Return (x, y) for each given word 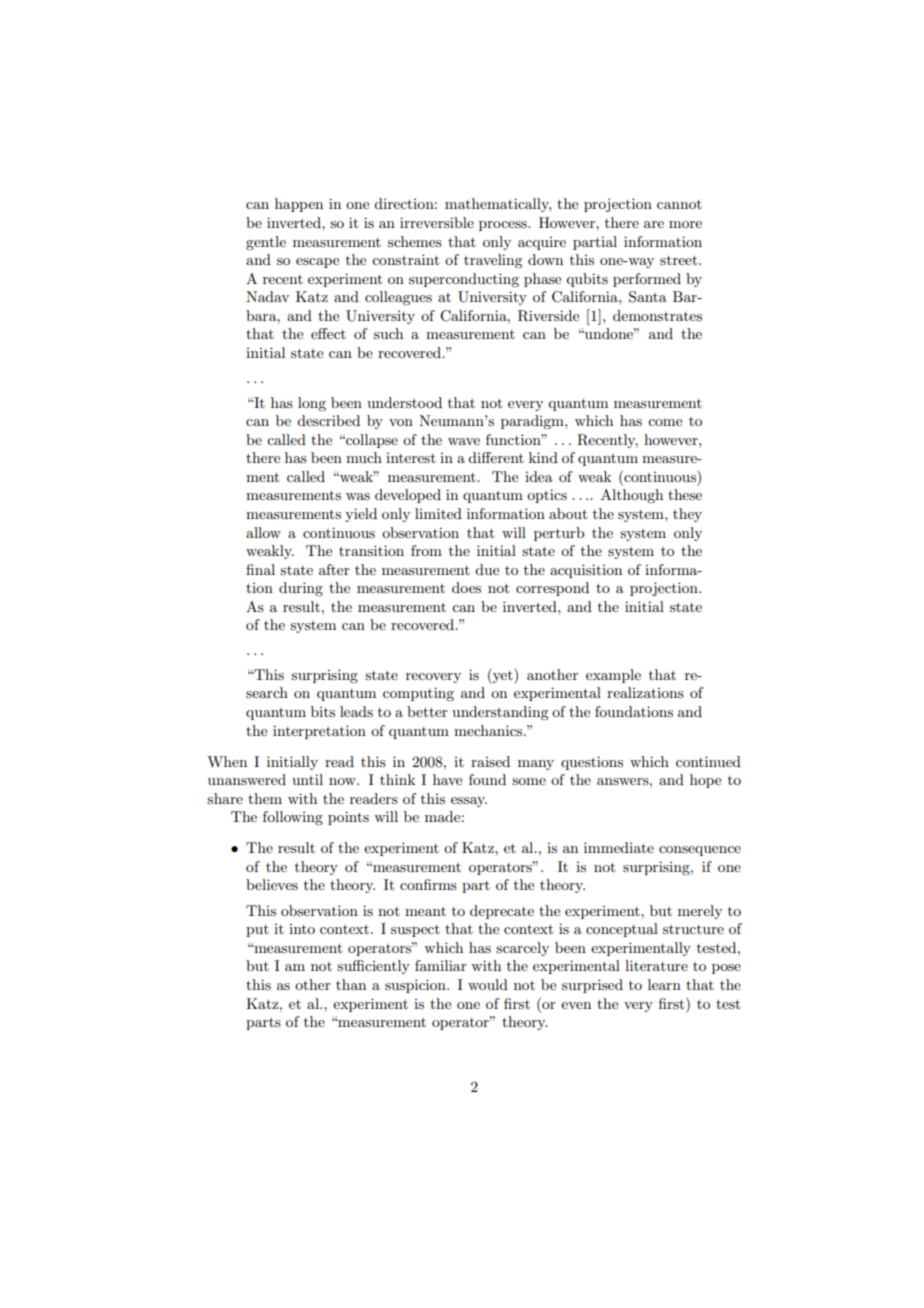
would (488, 984)
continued (708, 761)
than (351, 984)
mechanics (489, 730)
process (504, 226)
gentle (266, 243)
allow (263, 532)
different (496, 457)
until (307, 779)
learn (664, 984)
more (685, 224)
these (685, 494)
